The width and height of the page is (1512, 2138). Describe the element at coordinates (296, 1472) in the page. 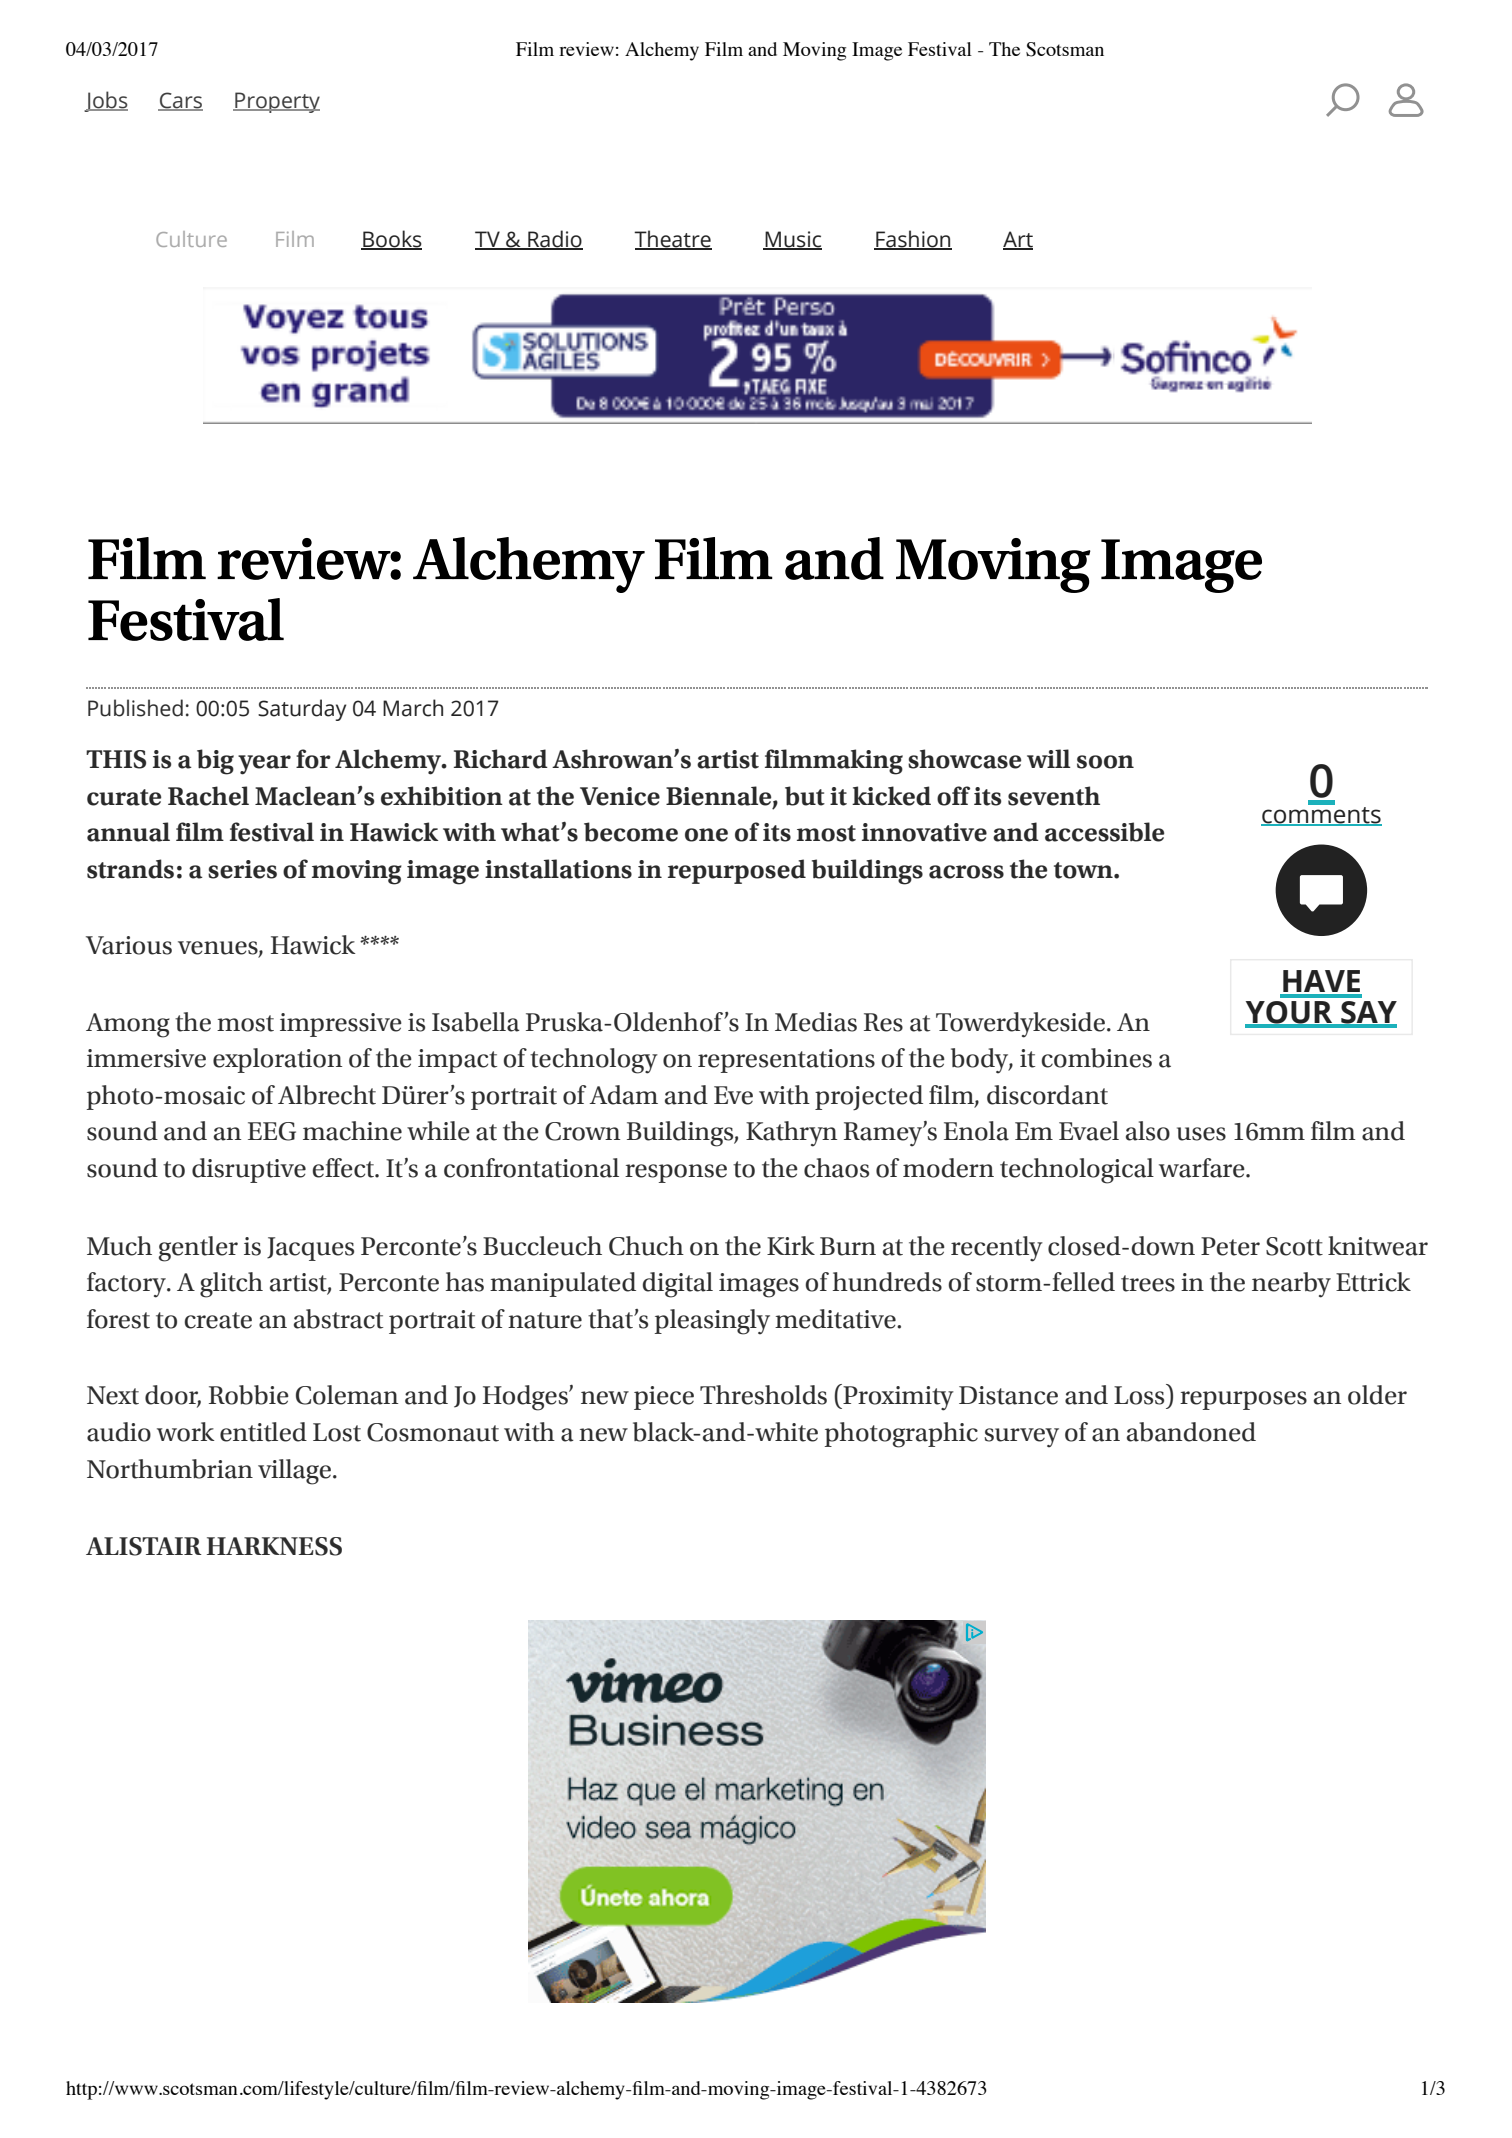

I see `village` at that location.
